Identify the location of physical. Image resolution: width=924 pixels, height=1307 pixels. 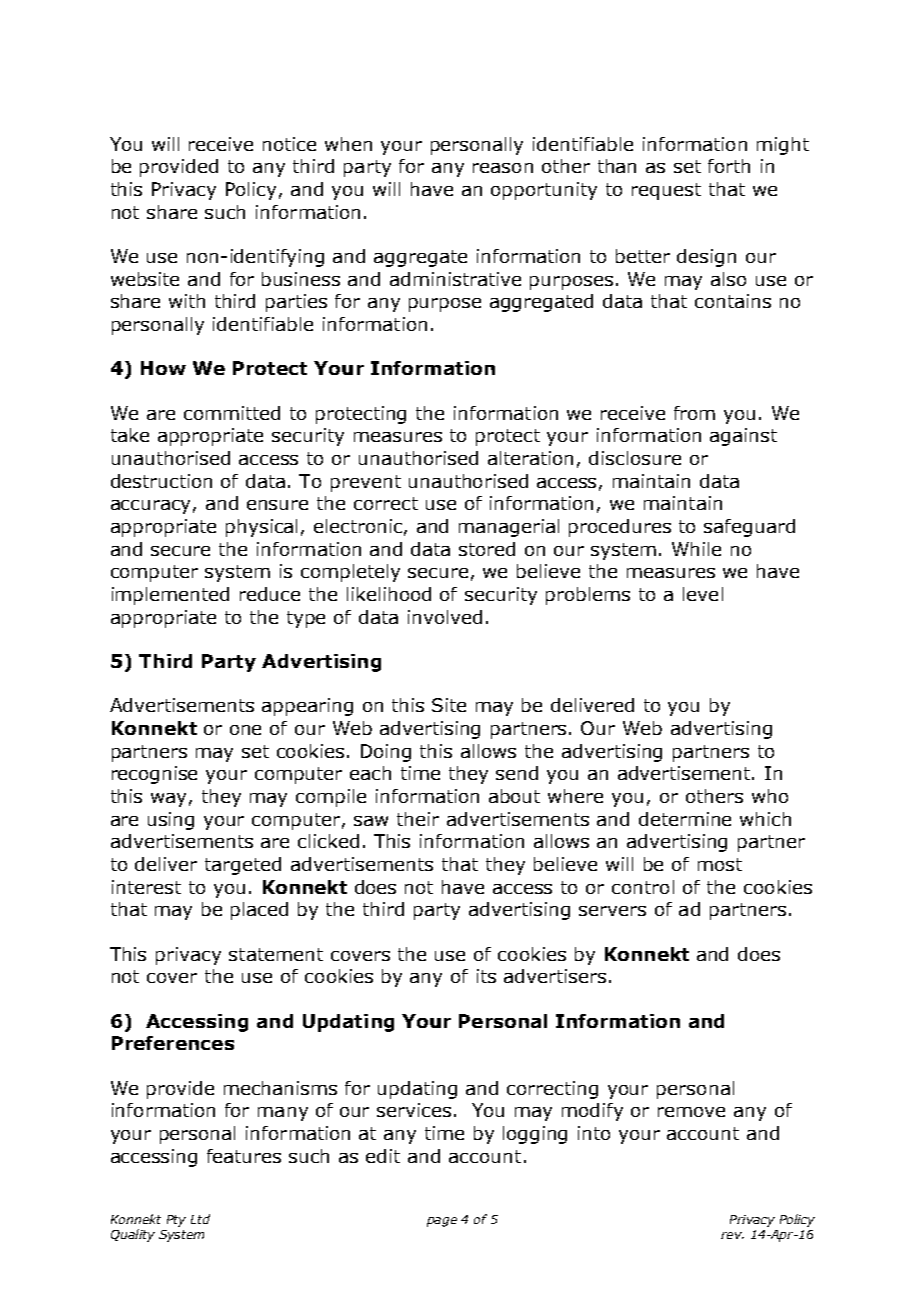
(261, 528).
